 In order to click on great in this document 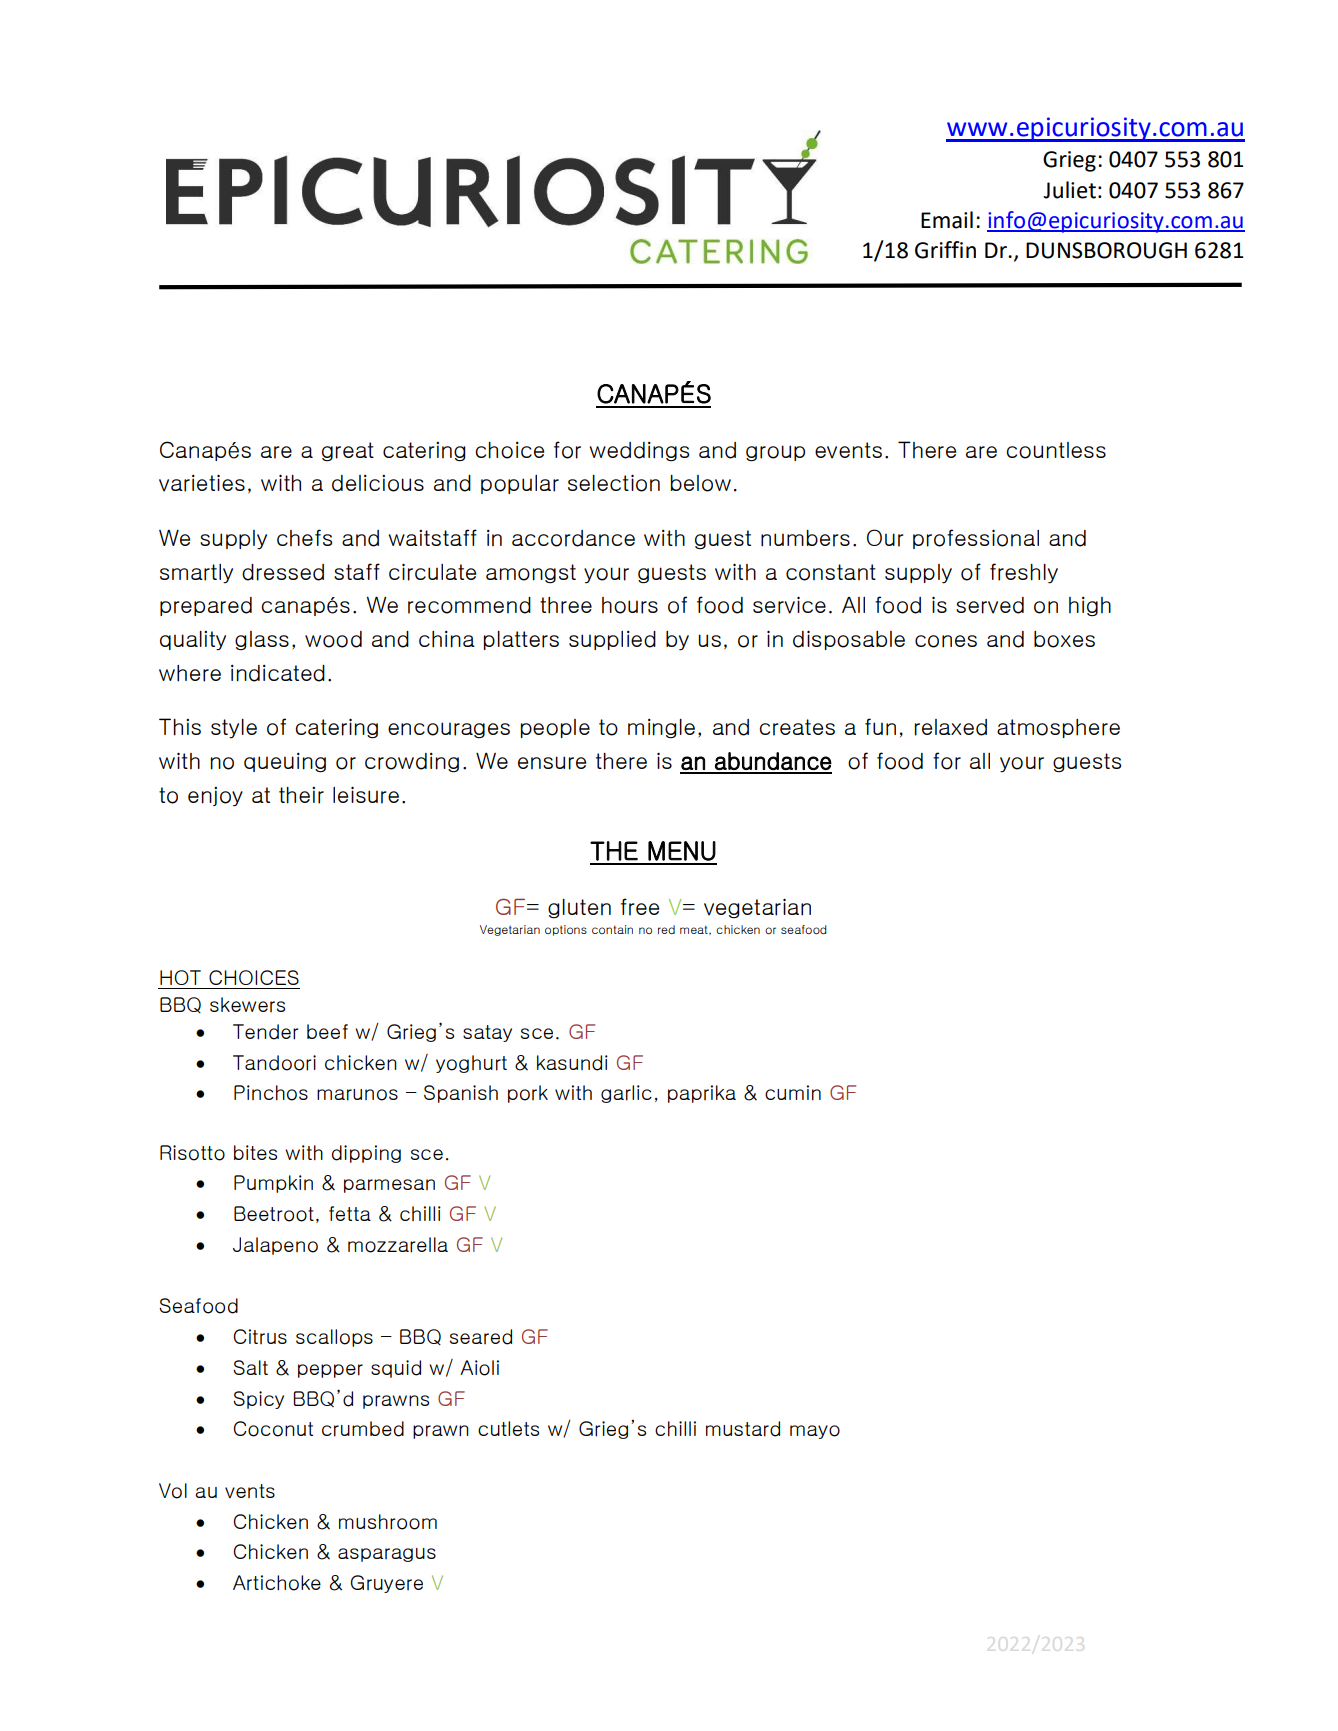, I will do `click(348, 452)`.
